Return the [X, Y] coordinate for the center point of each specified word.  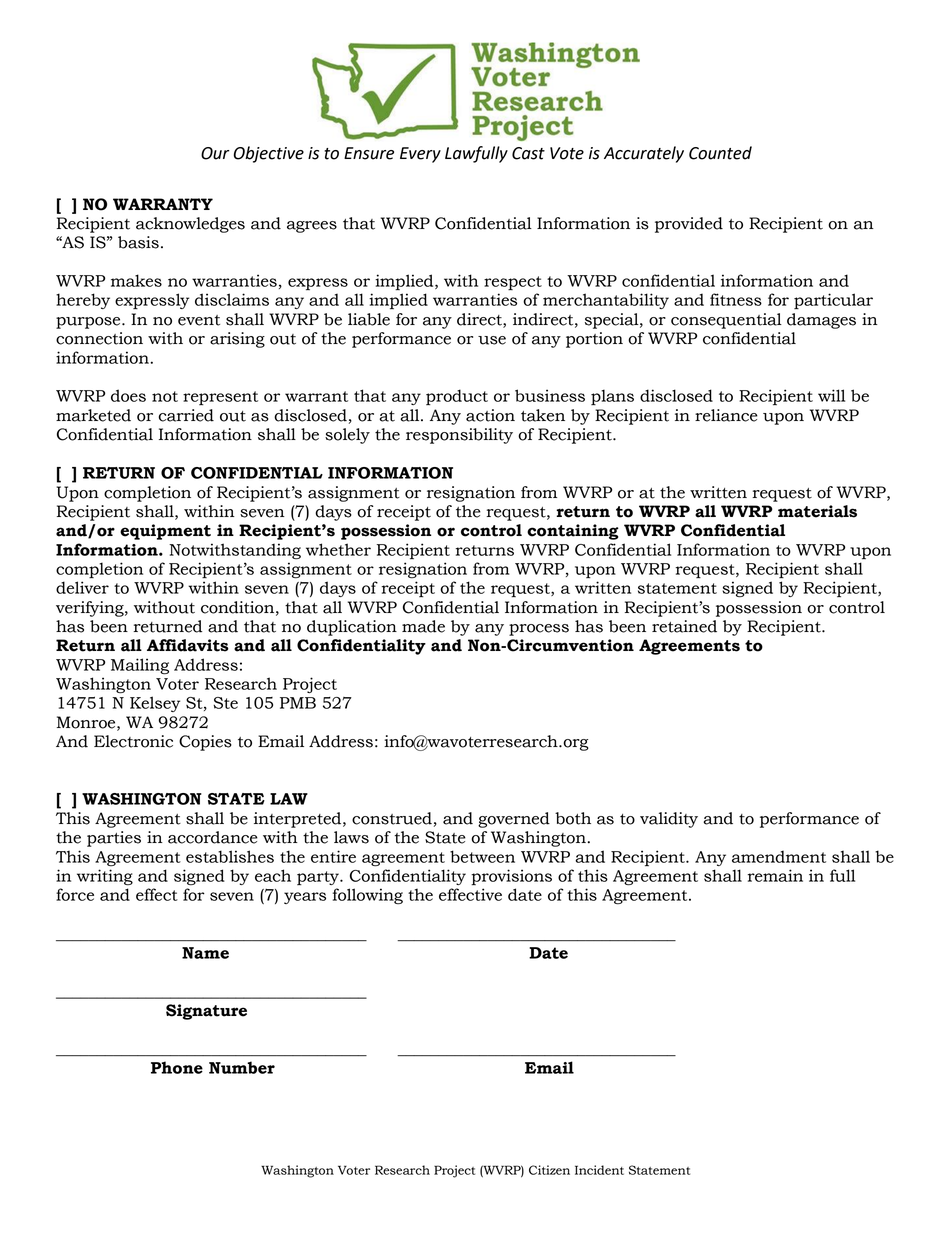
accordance [213, 837]
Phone [177, 1067]
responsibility [459, 436]
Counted [720, 153]
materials [817, 511]
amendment [779, 856]
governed [514, 820]
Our [215, 153]
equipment [165, 532]
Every [420, 155]
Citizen [549, 1170]
